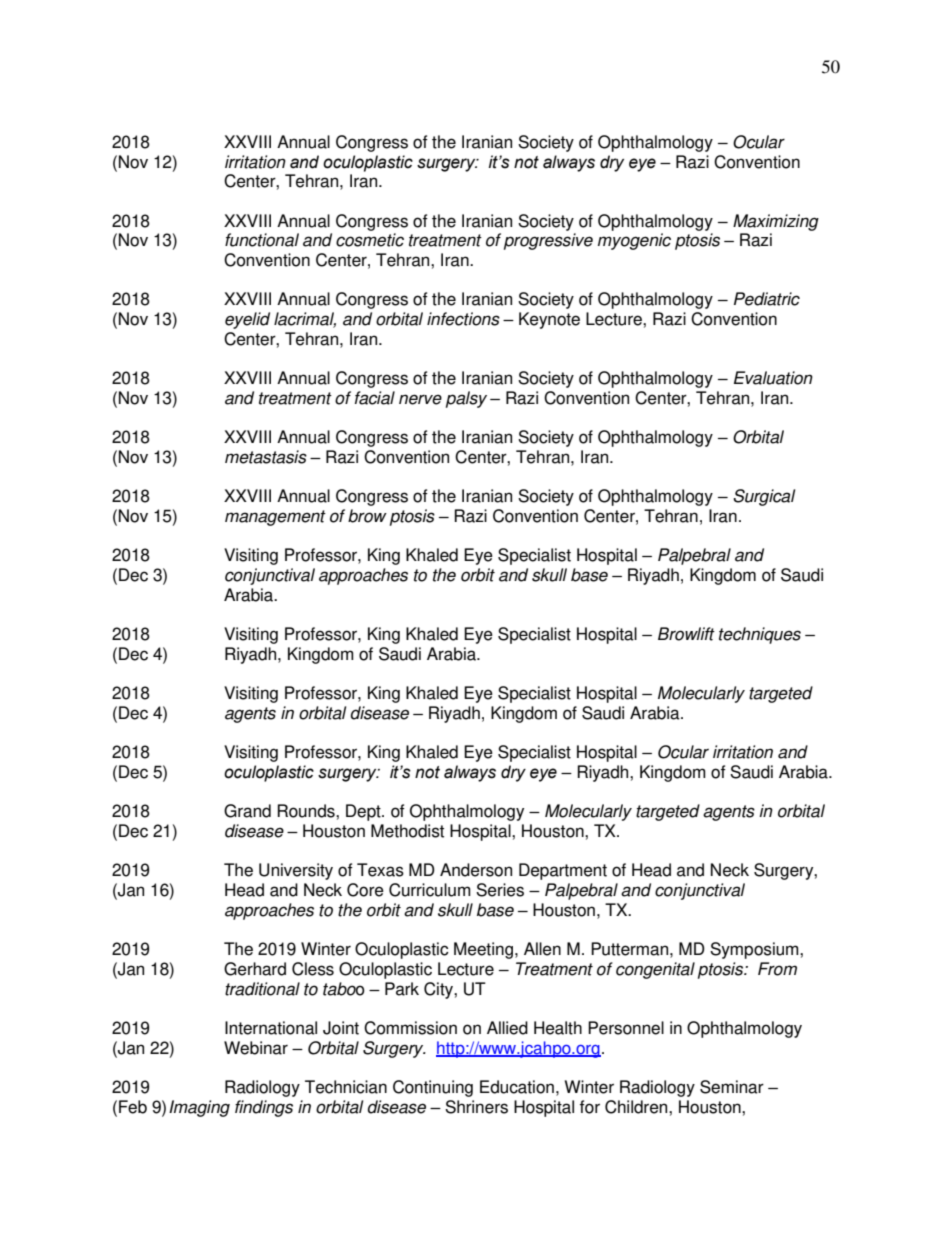 The width and height of the screenshot is (952, 1233). Describe the element at coordinates (776, 222) in the screenshot. I see `Maximizing` at that location.
